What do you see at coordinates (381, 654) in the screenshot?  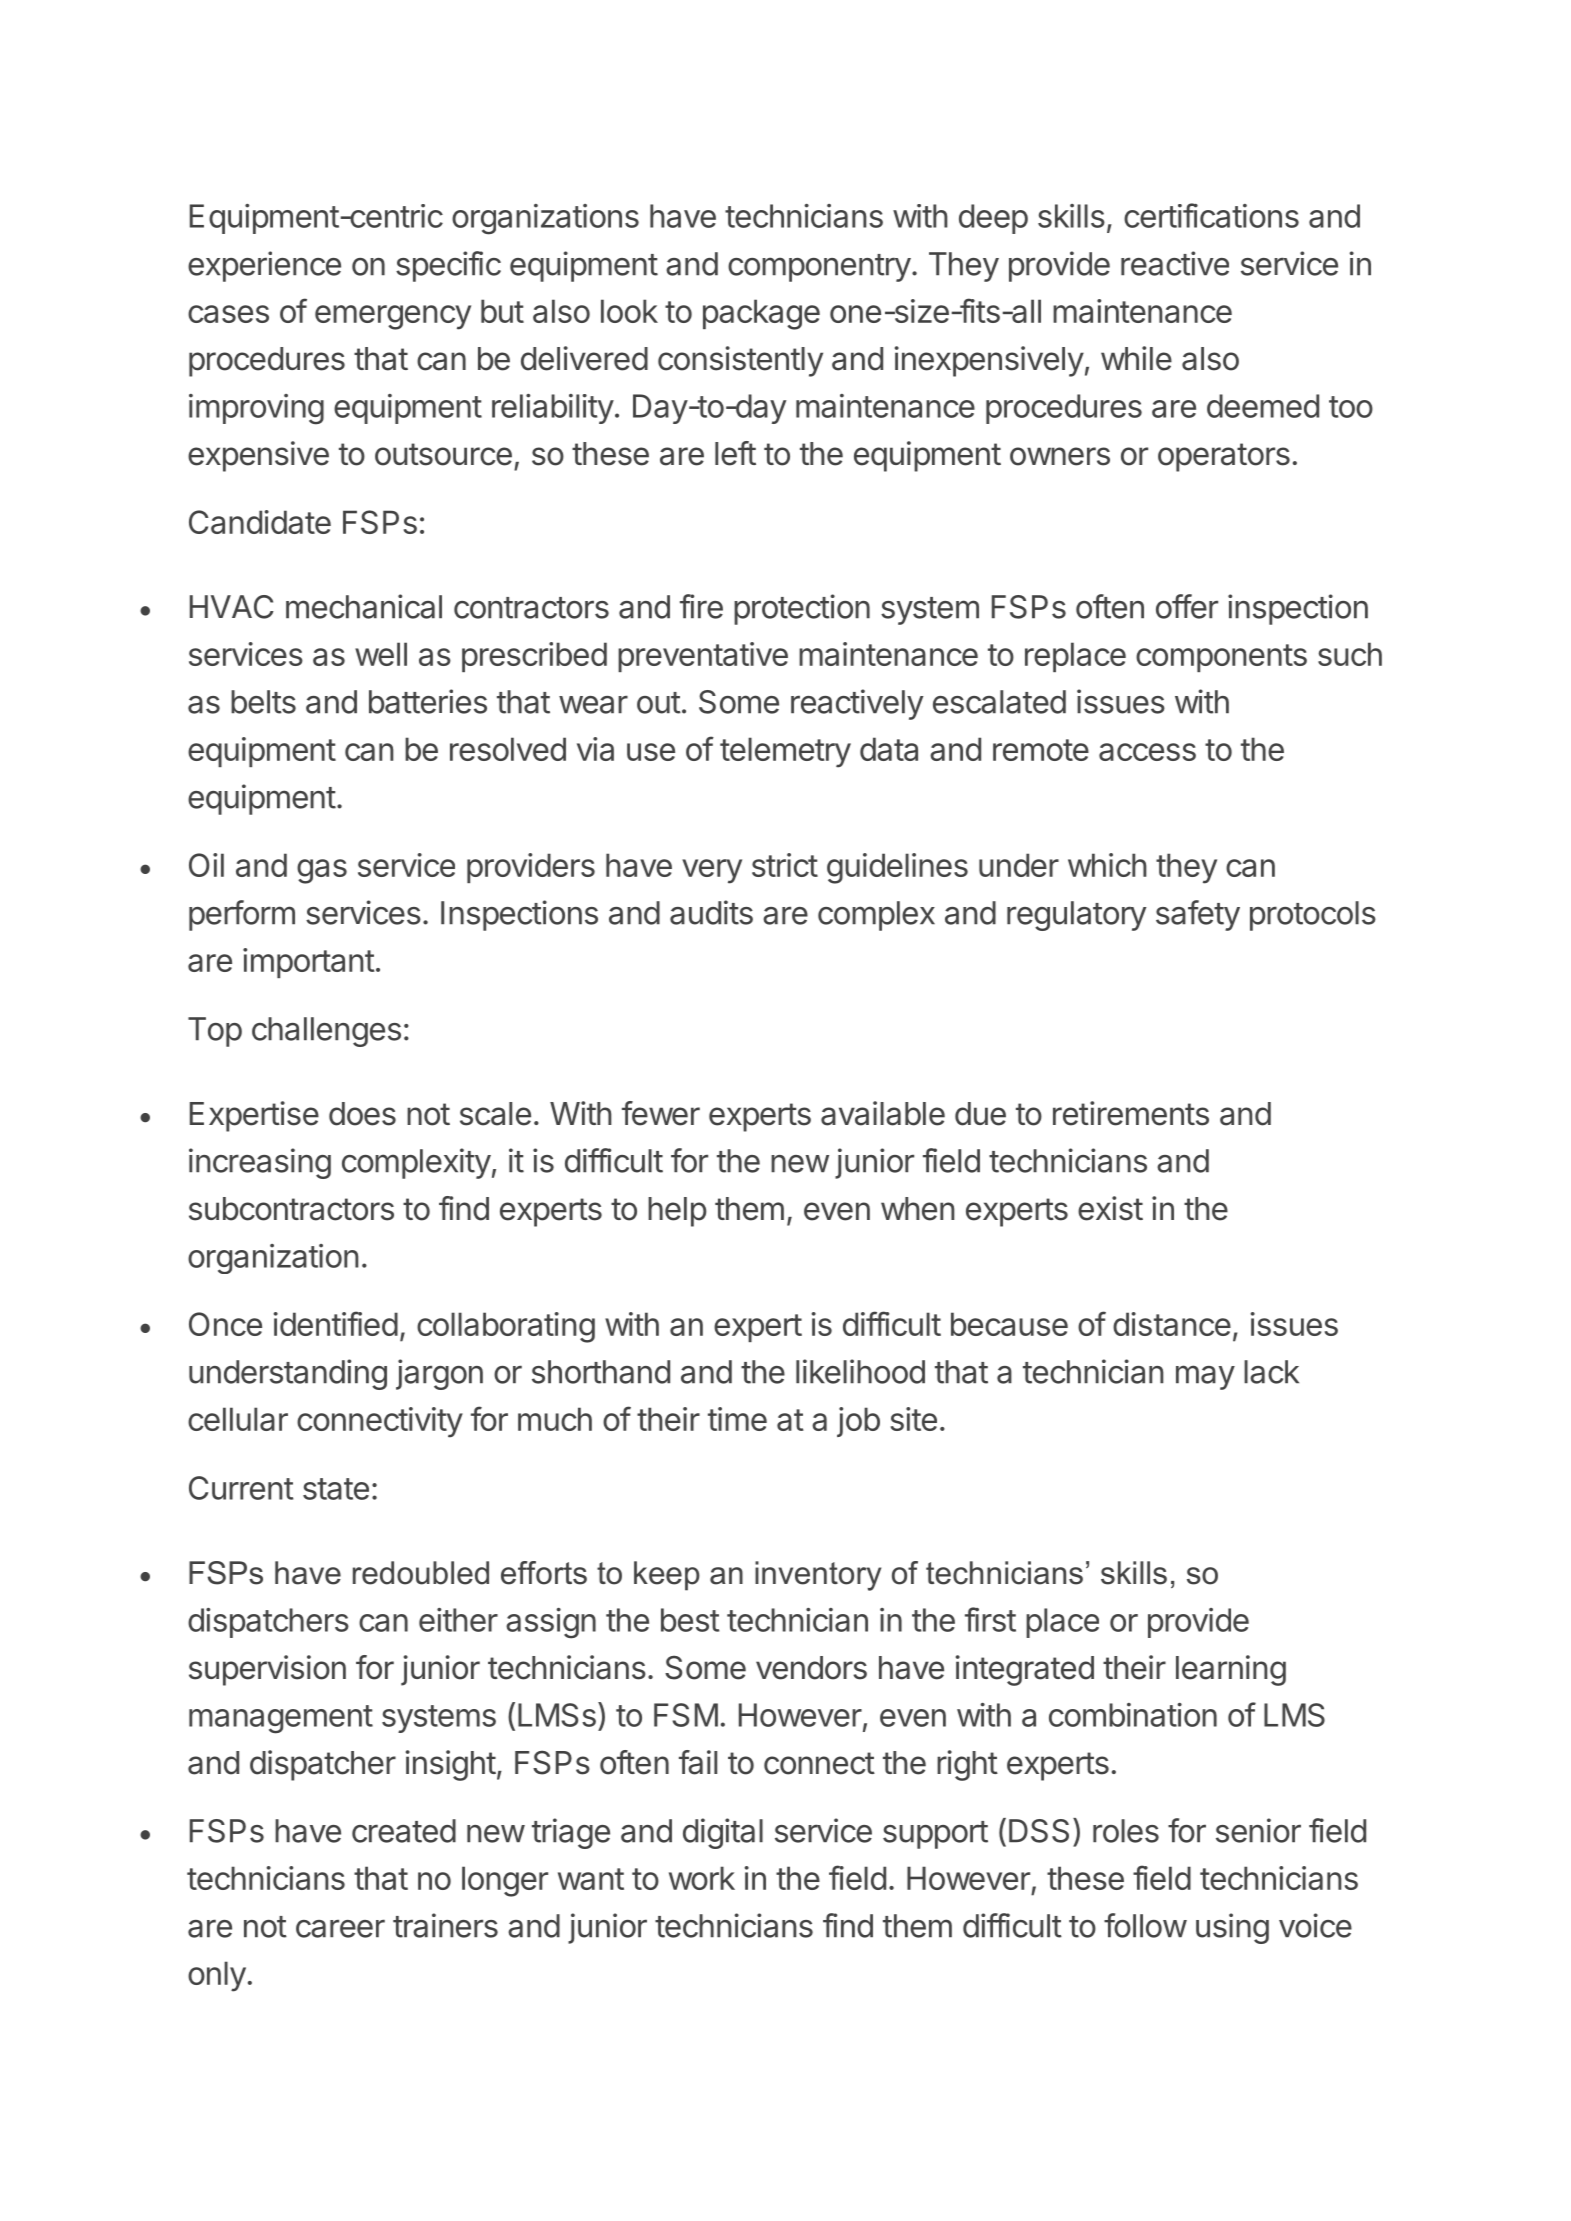 I see `well` at bounding box center [381, 654].
